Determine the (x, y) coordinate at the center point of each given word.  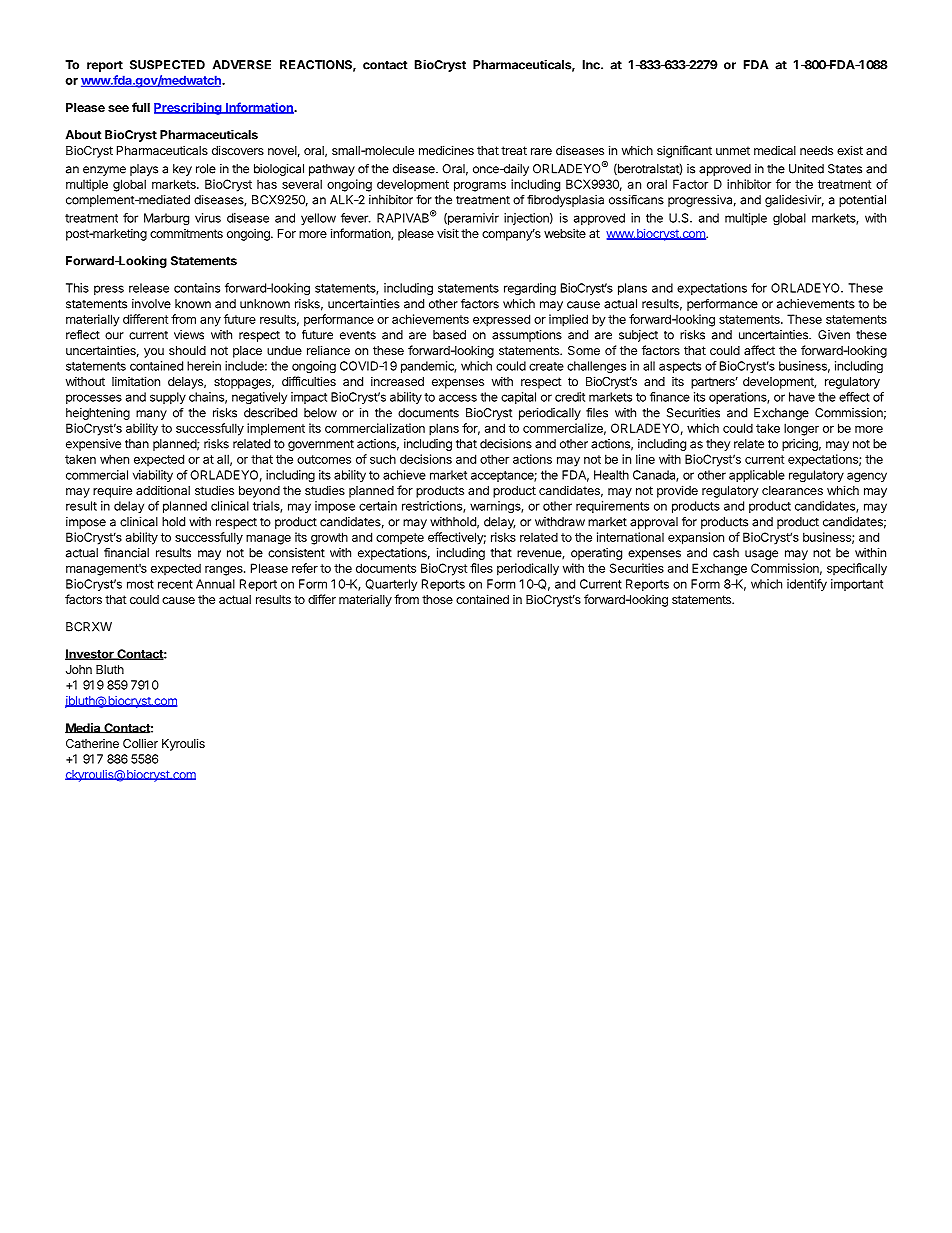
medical (775, 150)
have (802, 397)
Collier (140, 743)
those (437, 599)
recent (175, 584)
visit (448, 233)
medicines (446, 150)
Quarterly (391, 585)
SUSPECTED (167, 65)
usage (761, 555)
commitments (186, 233)
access (458, 398)
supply (168, 398)
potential (862, 201)
